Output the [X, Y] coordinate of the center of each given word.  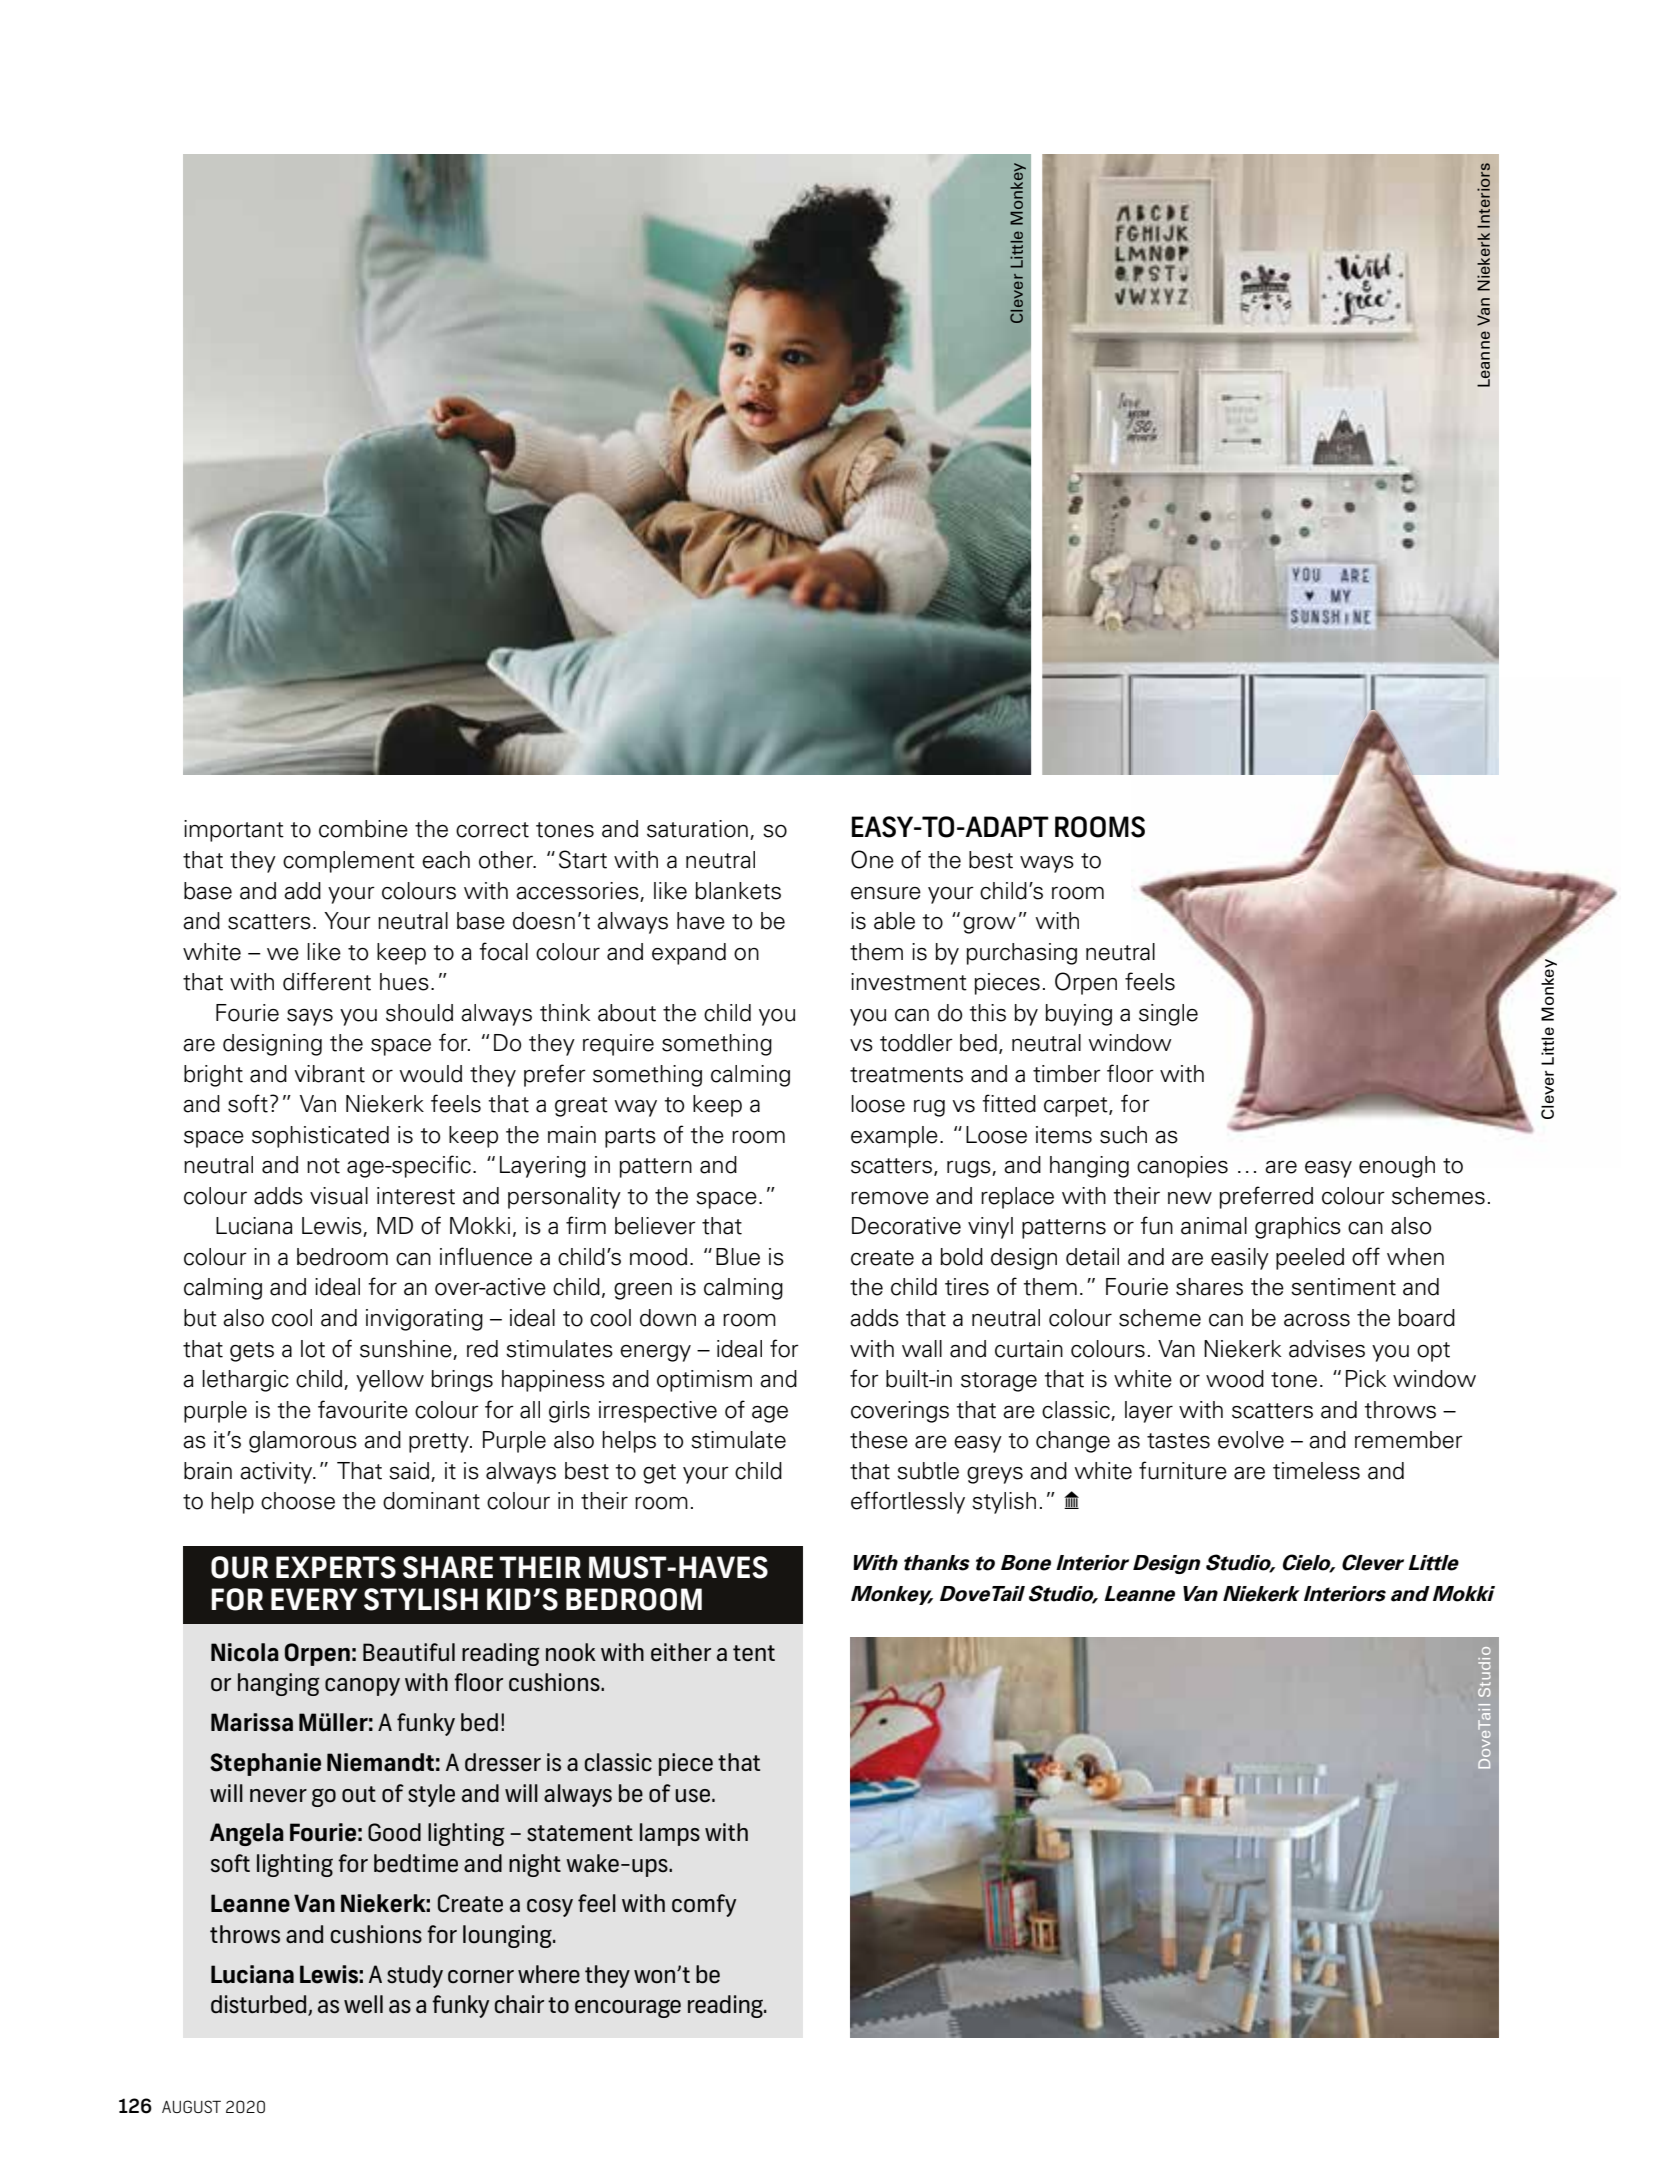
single [1168, 1015]
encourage [628, 2008]
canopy [362, 1687]
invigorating [424, 1320]
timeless [1316, 1471]
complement [349, 862]
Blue [738, 1257]
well [363, 2004]
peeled [1310, 1259]
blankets [738, 891]
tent [754, 1653]
